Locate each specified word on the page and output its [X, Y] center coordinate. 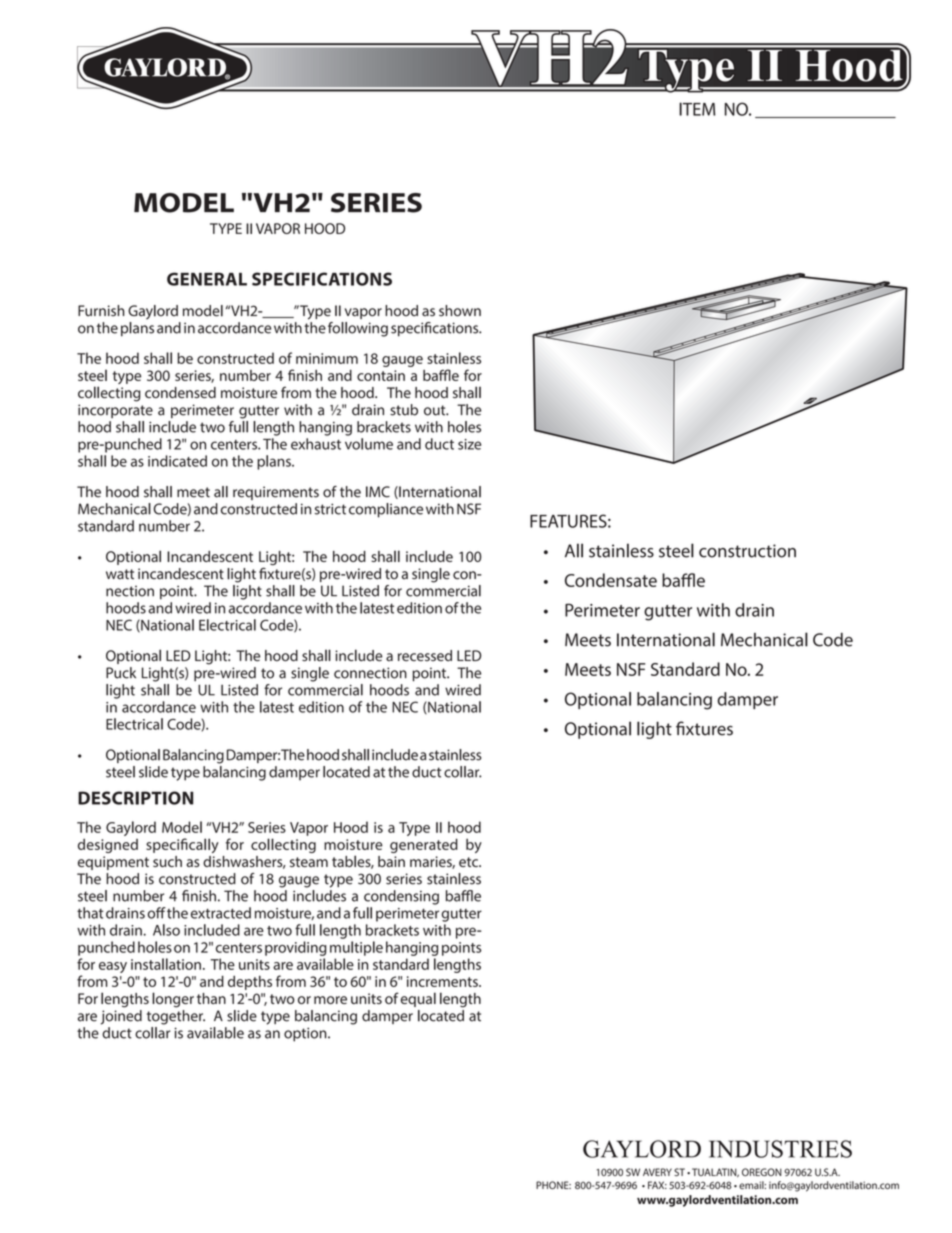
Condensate [611, 580]
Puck [121, 673]
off [157, 913]
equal [418, 999]
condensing [401, 897]
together [176, 1017]
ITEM [697, 109]
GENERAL [207, 279]
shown [460, 311]
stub [404, 410]
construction [747, 551]
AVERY [657, 1172]
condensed [180, 393]
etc [470, 862]
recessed [425, 655]
